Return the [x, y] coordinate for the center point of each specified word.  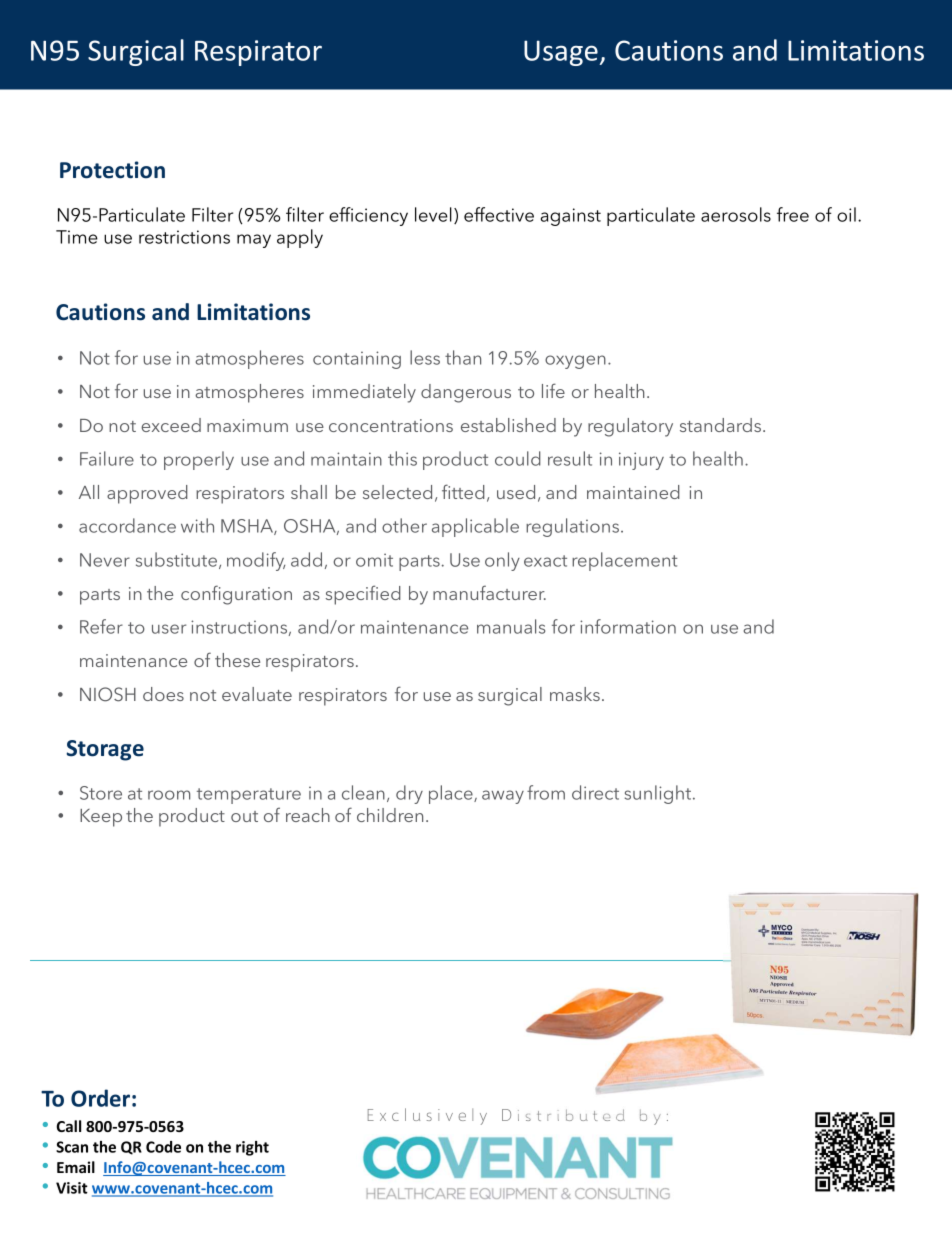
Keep [101, 818]
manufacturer [489, 592]
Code [163, 1147]
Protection [112, 170]
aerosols [736, 214]
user [169, 629]
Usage [561, 53]
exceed [171, 425]
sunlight [659, 794]
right [252, 1148]
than [463, 357]
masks [575, 694]
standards [720, 425]
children [390, 815]
